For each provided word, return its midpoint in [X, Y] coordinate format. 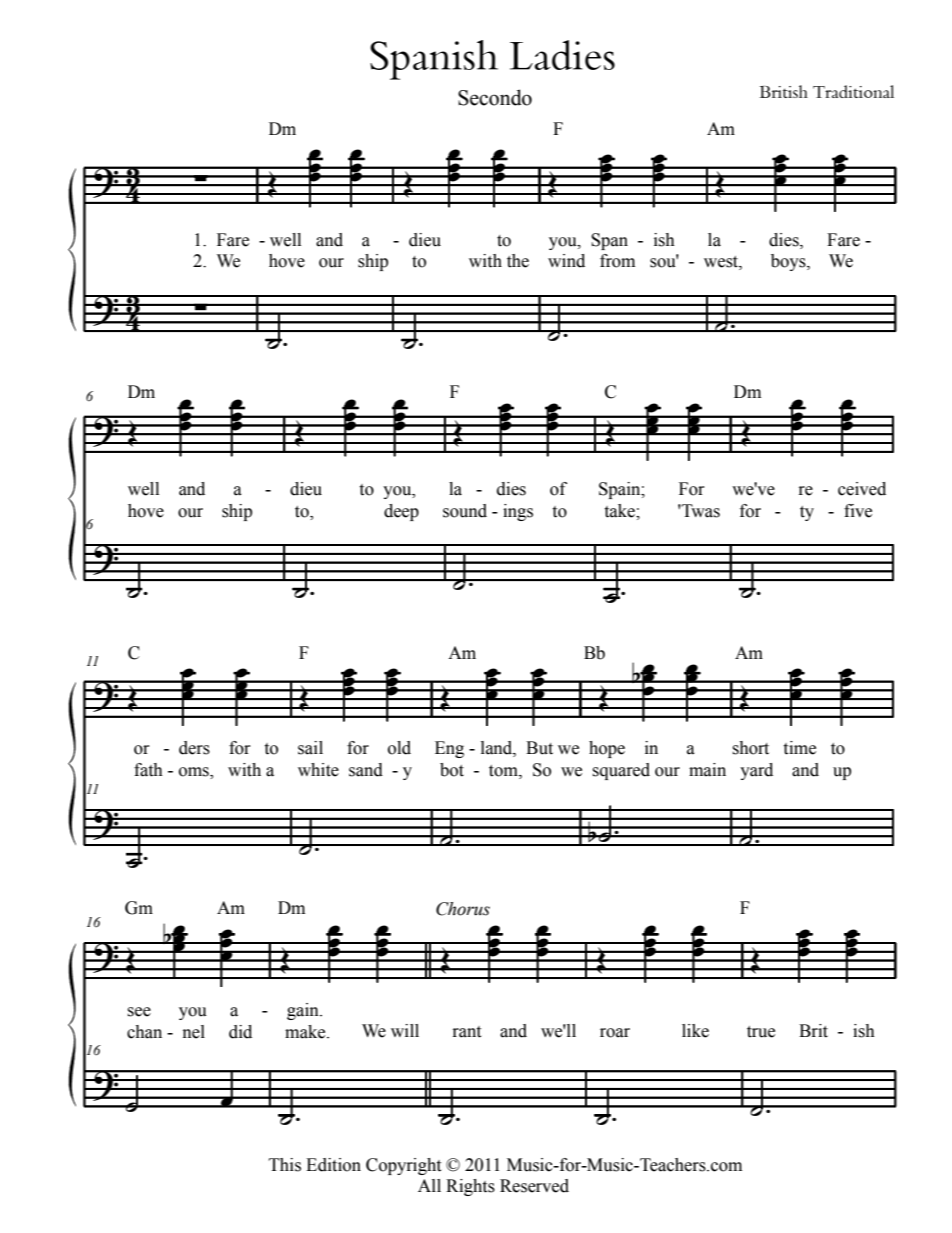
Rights [470, 1187]
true [761, 1032]
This [285, 1165]
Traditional [853, 91]
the [518, 261]
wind [566, 261]
